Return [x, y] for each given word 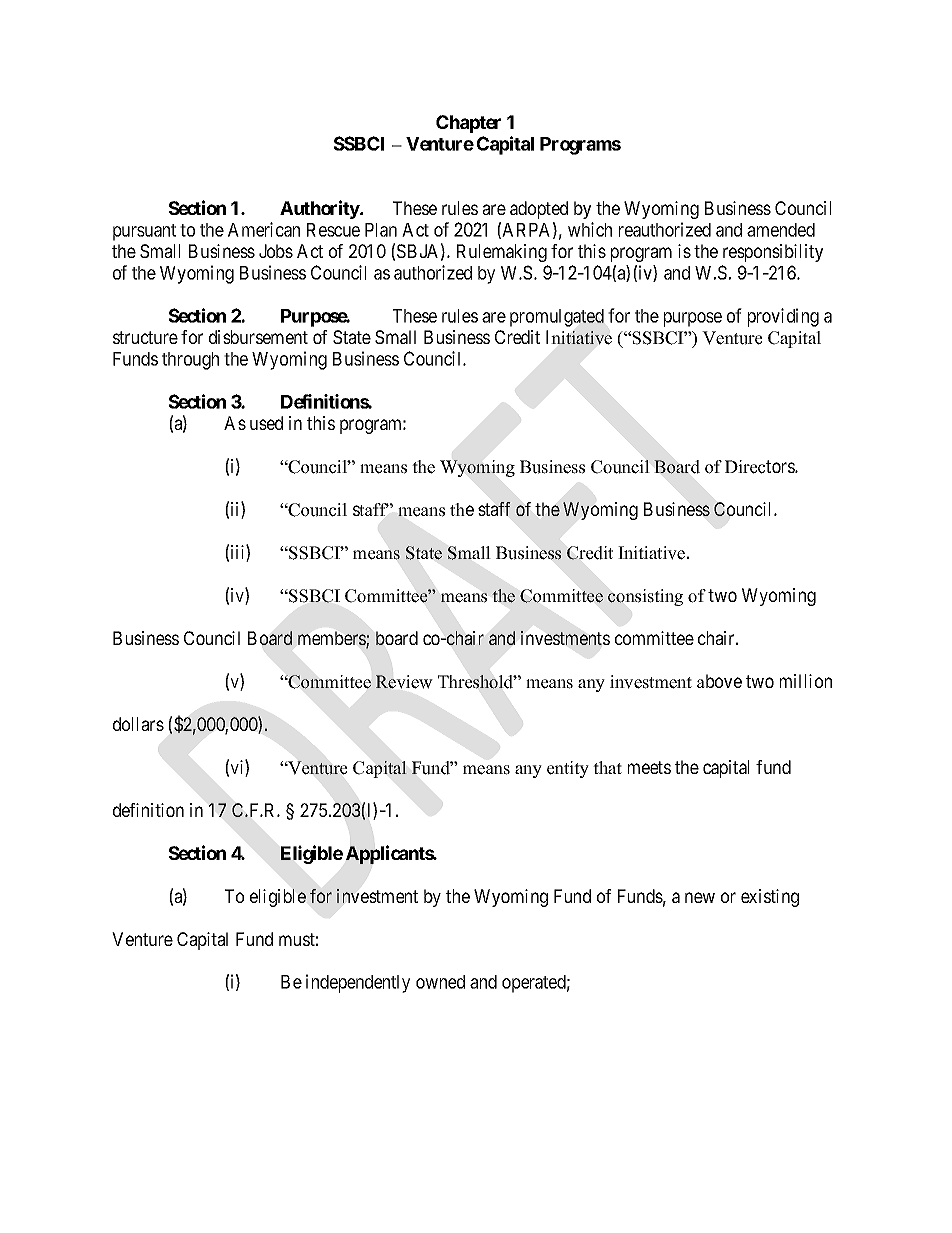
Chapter [468, 124]
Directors [760, 467]
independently [358, 983]
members [332, 639]
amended [781, 230]
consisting [645, 597]
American [264, 229]
